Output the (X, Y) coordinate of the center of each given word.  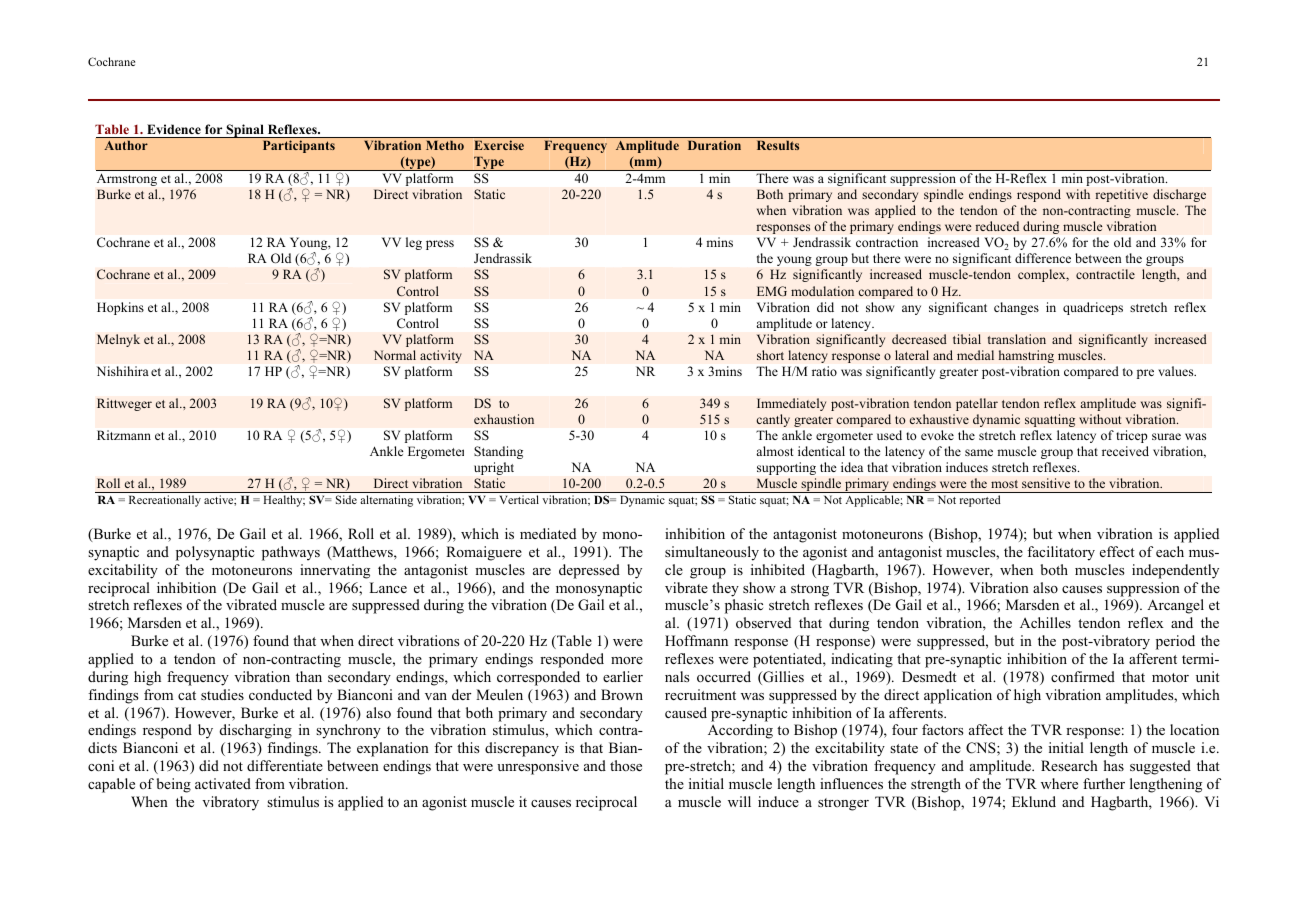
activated (223, 783)
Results (778, 145)
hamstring (1026, 356)
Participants (299, 146)
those (626, 765)
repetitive (1121, 195)
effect (1117, 551)
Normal (395, 355)
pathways (291, 553)
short (770, 355)
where (1059, 783)
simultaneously (712, 553)
